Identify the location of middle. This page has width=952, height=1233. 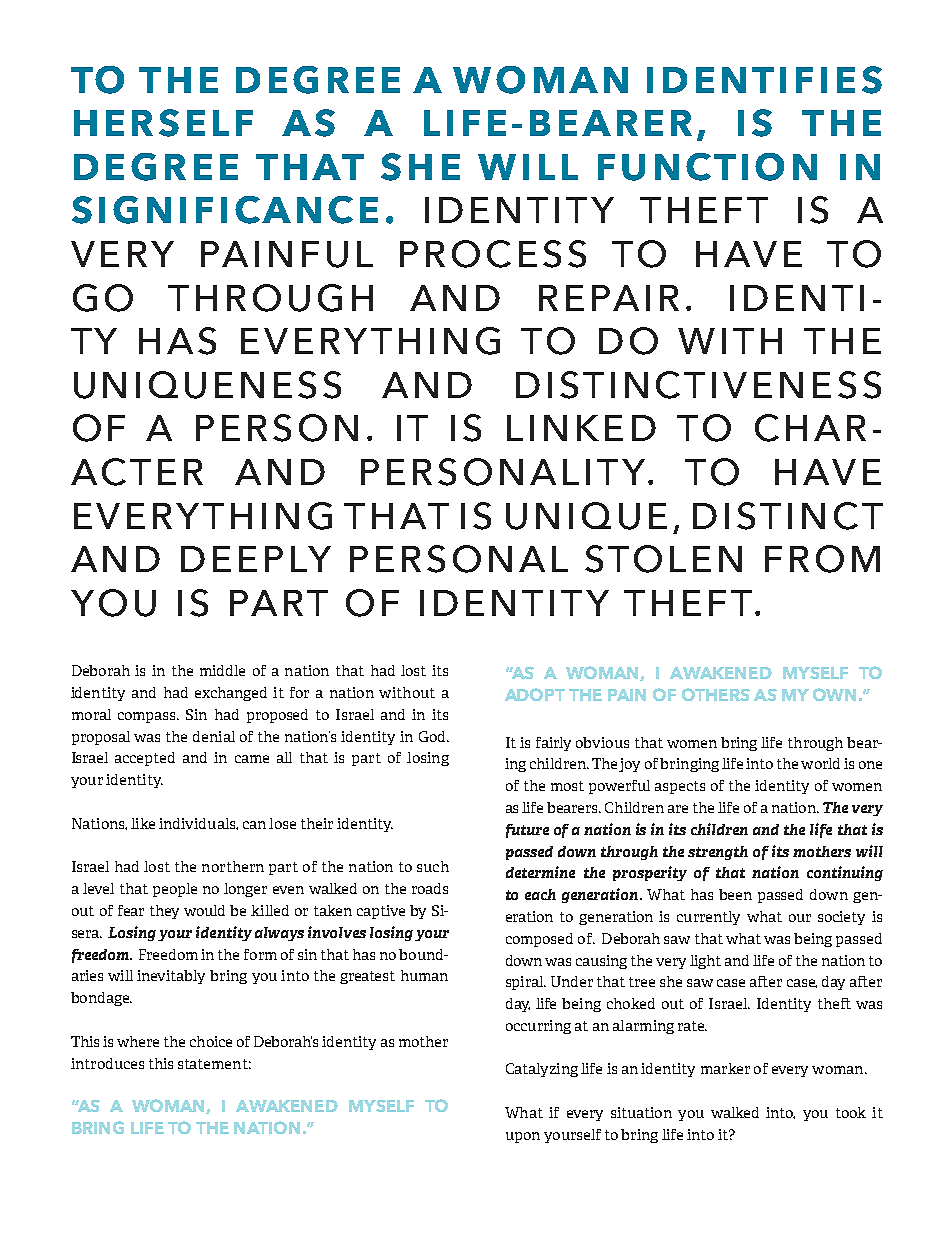
(222, 670).
